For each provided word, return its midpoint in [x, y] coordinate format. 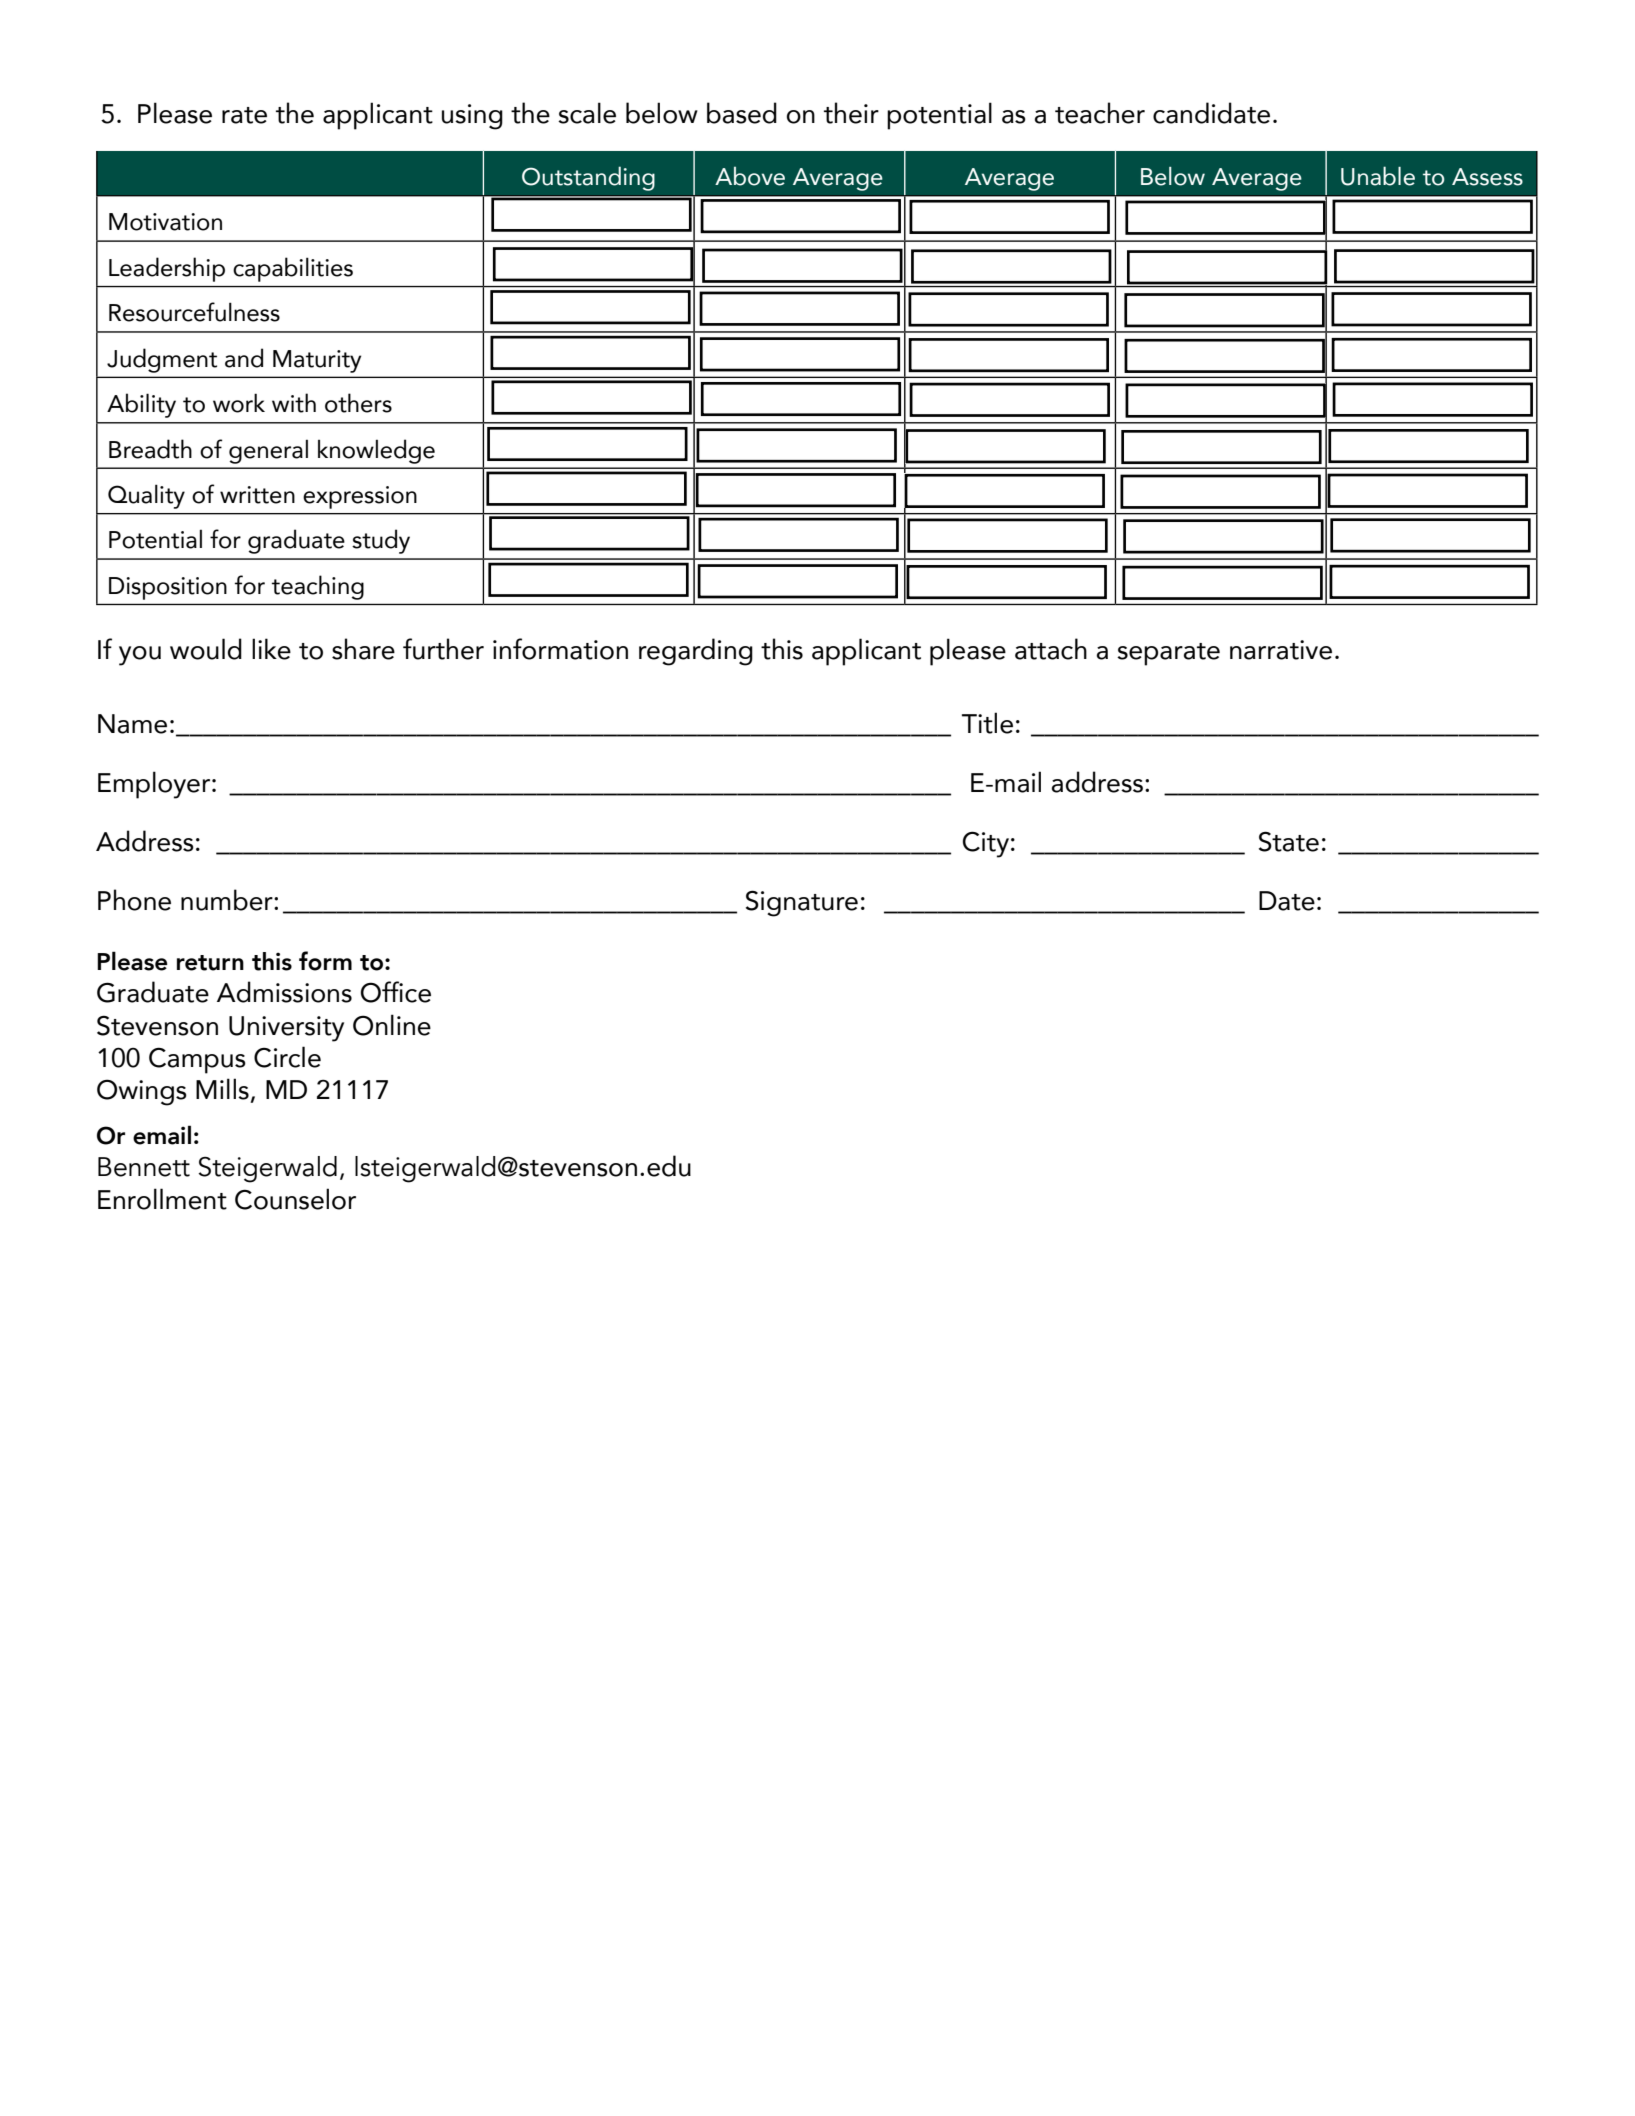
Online [392, 1025]
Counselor [295, 1199]
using [472, 117]
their [851, 113]
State [1289, 841]
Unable [1378, 176]
